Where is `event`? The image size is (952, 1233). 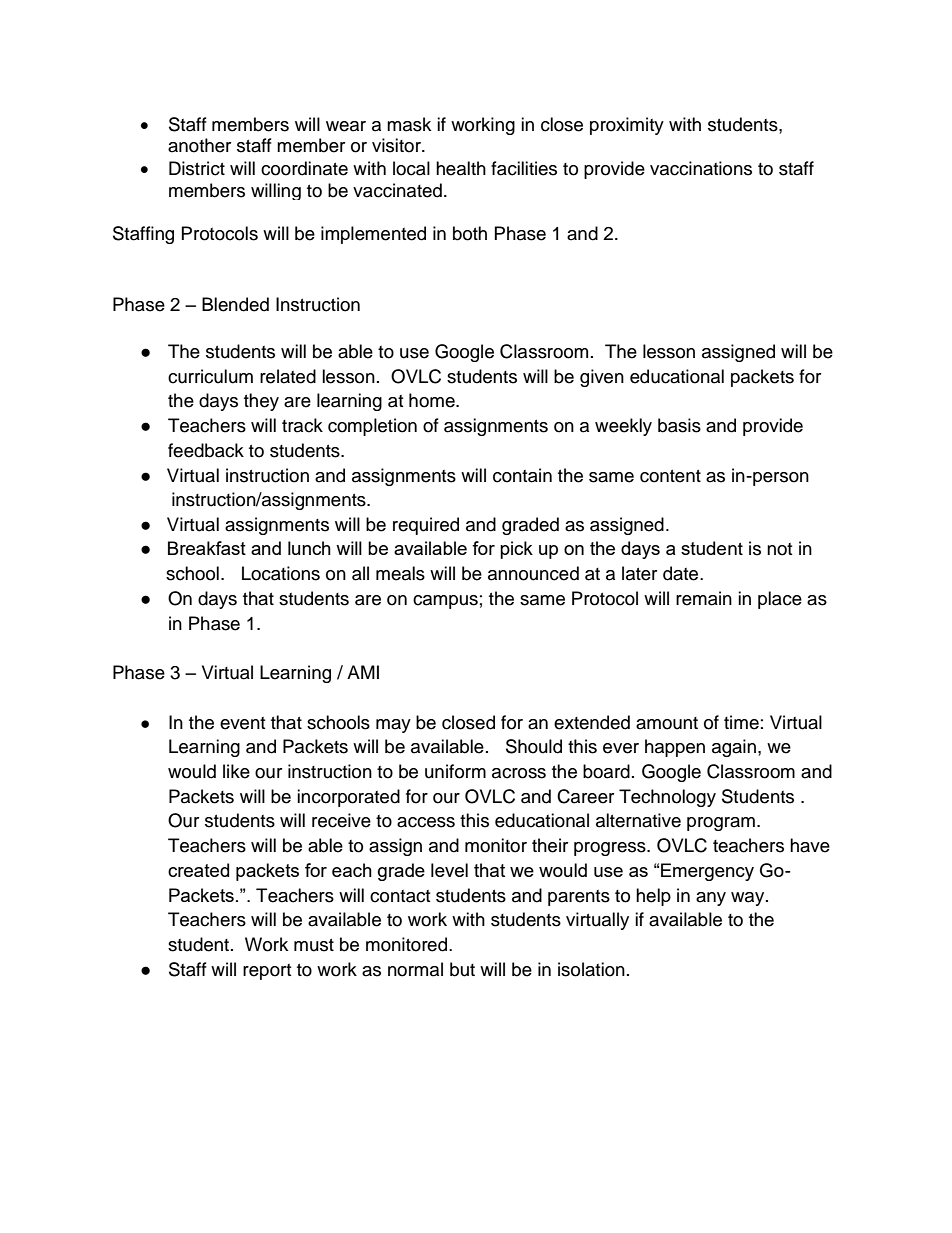 event is located at coordinates (242, 723).
